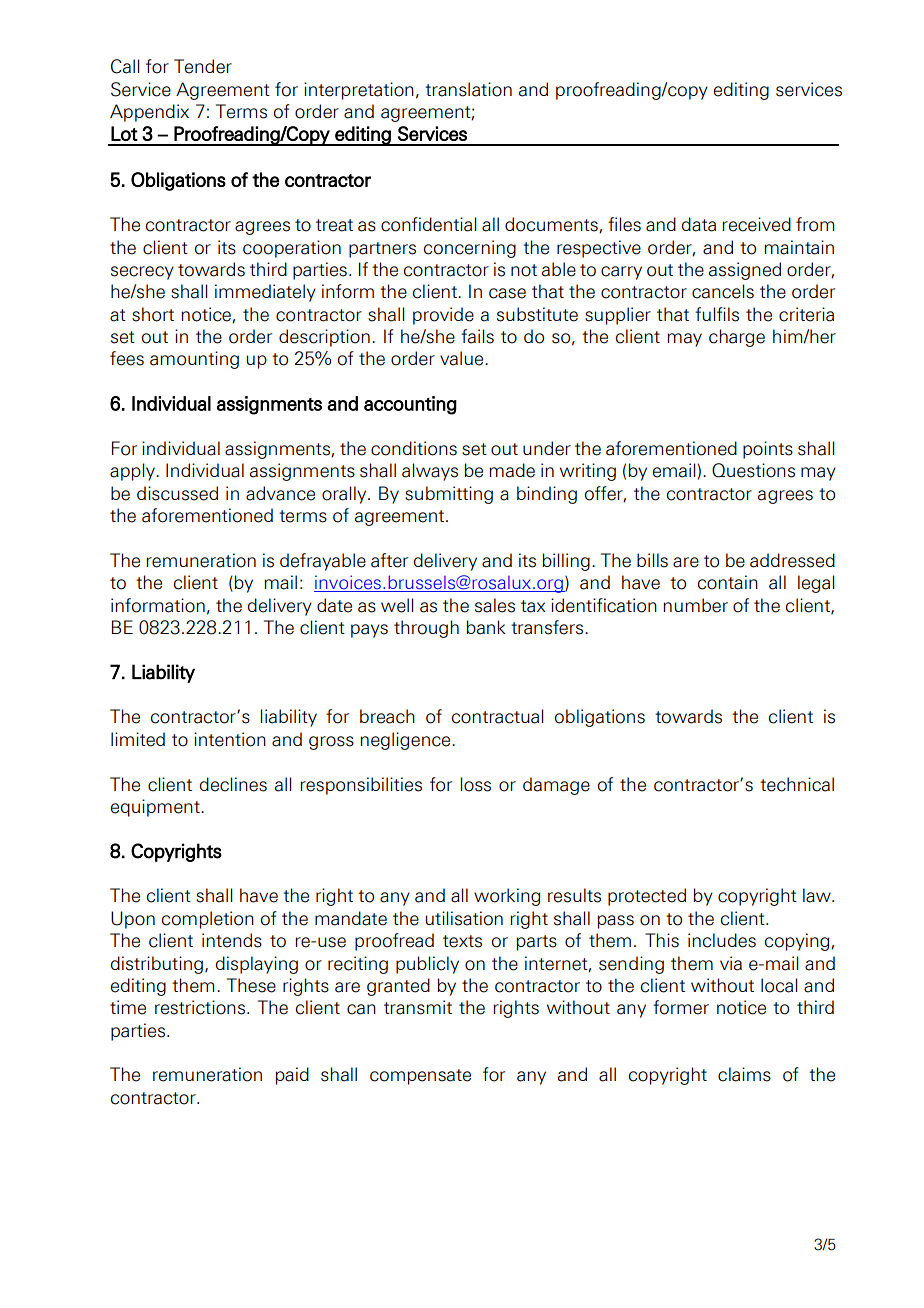  Describe the element at coordinates (203, 66) in the page. I see `Tender` at that location.
